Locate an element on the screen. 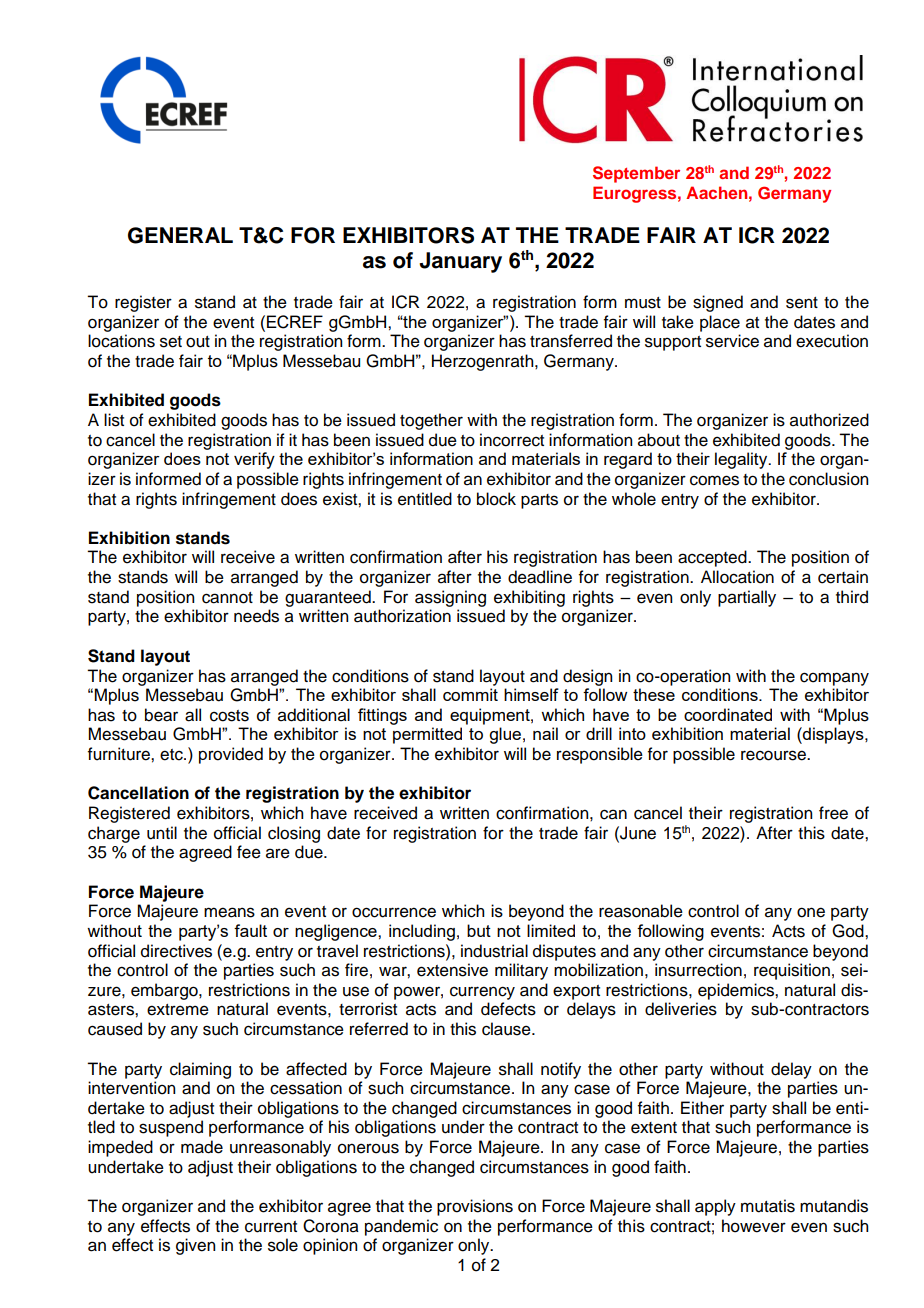 The image size is (924, 1308). January is located at coordinates (460, 262).
